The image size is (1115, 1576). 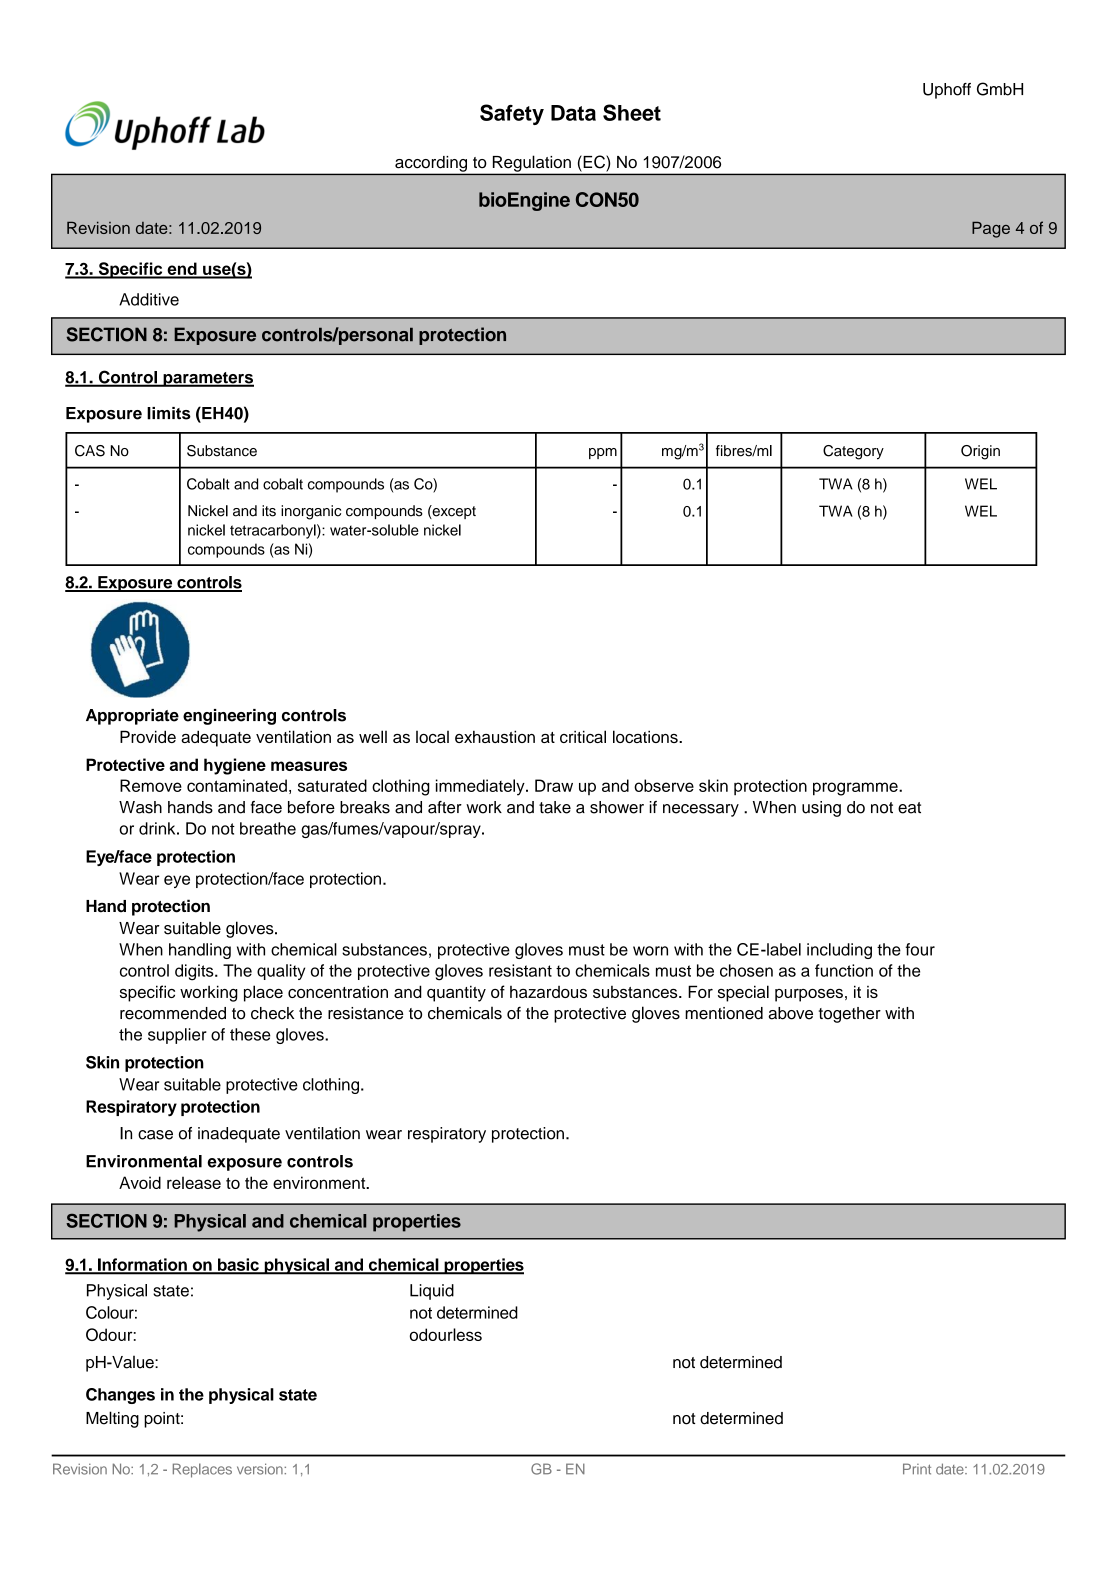 What do you see at coordinates (850, 1015) in the document?
I see `together` at bounding box center [850, 1015].
